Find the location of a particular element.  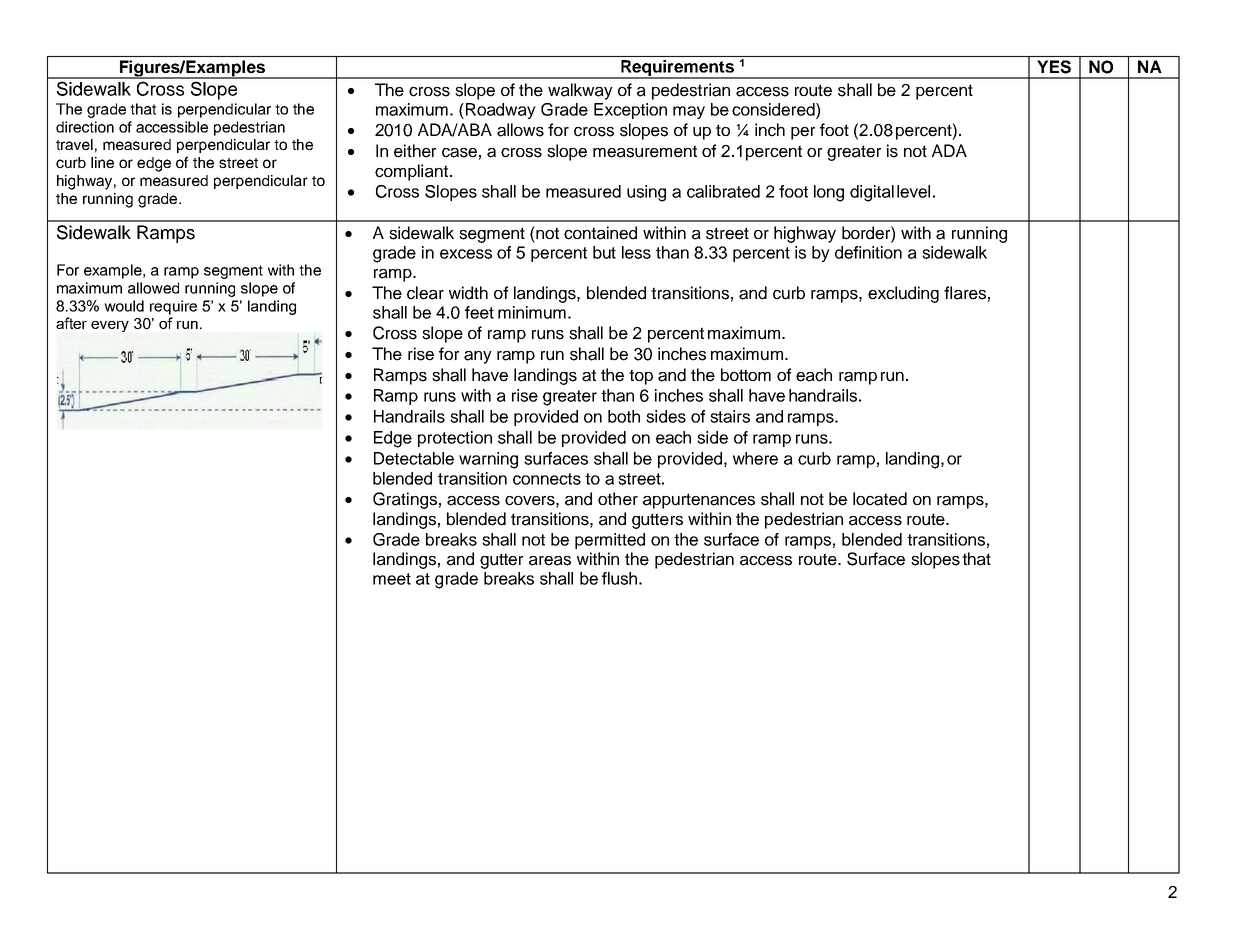

long is located at coordinates (829, 193).
